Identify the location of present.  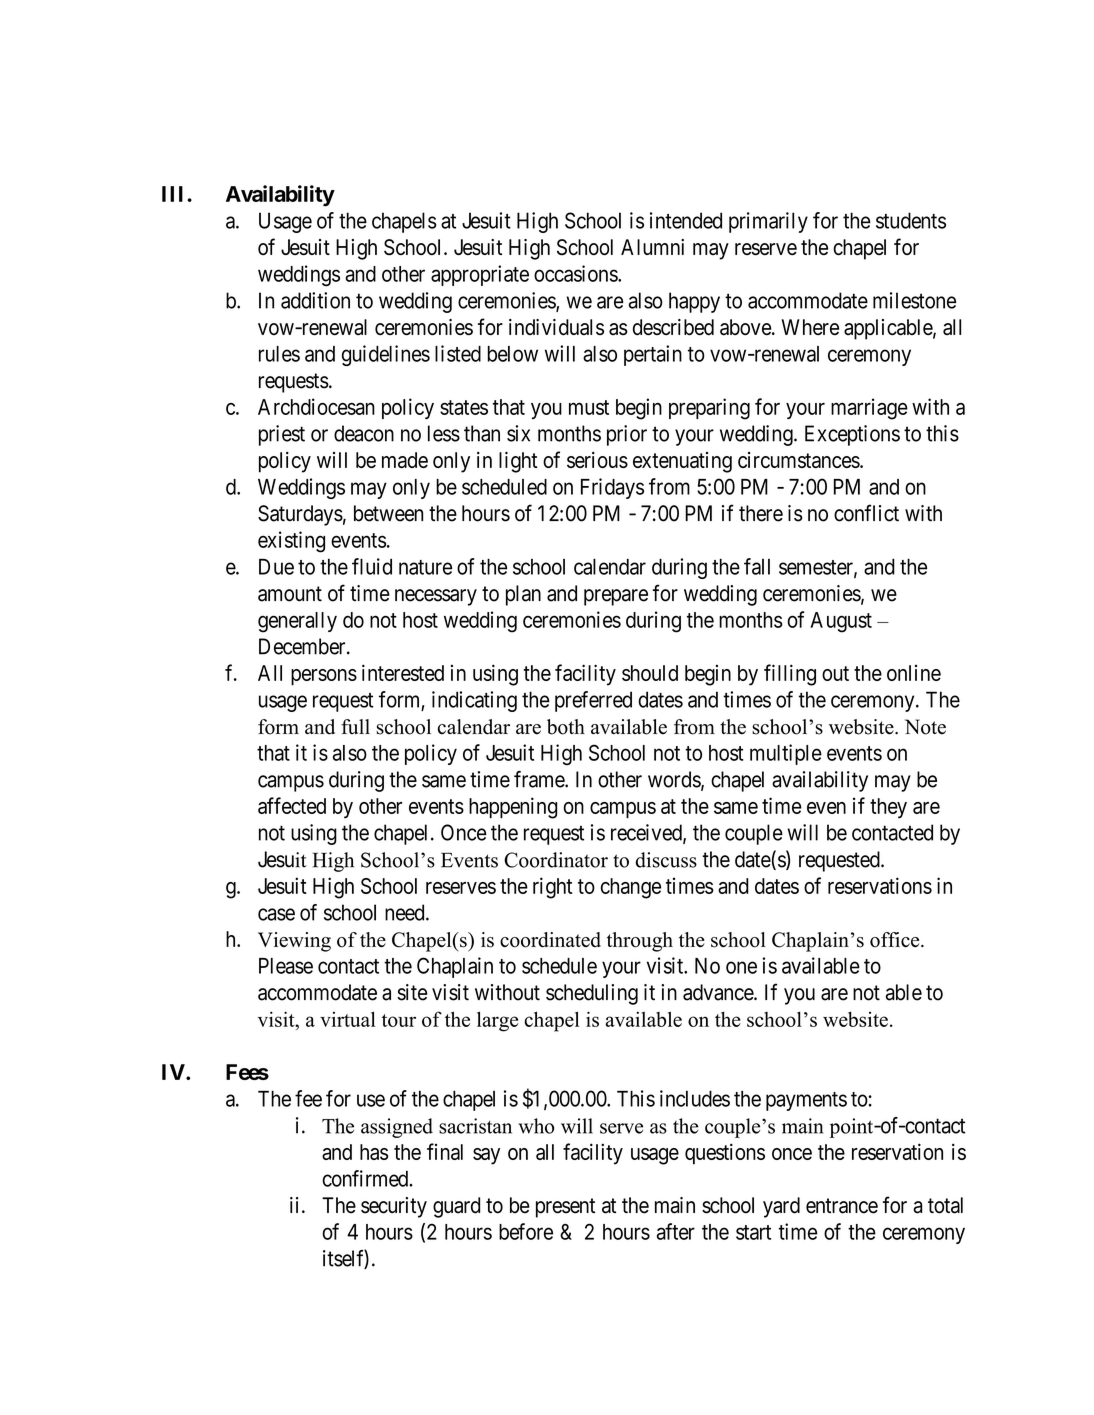
(565, 1208).
